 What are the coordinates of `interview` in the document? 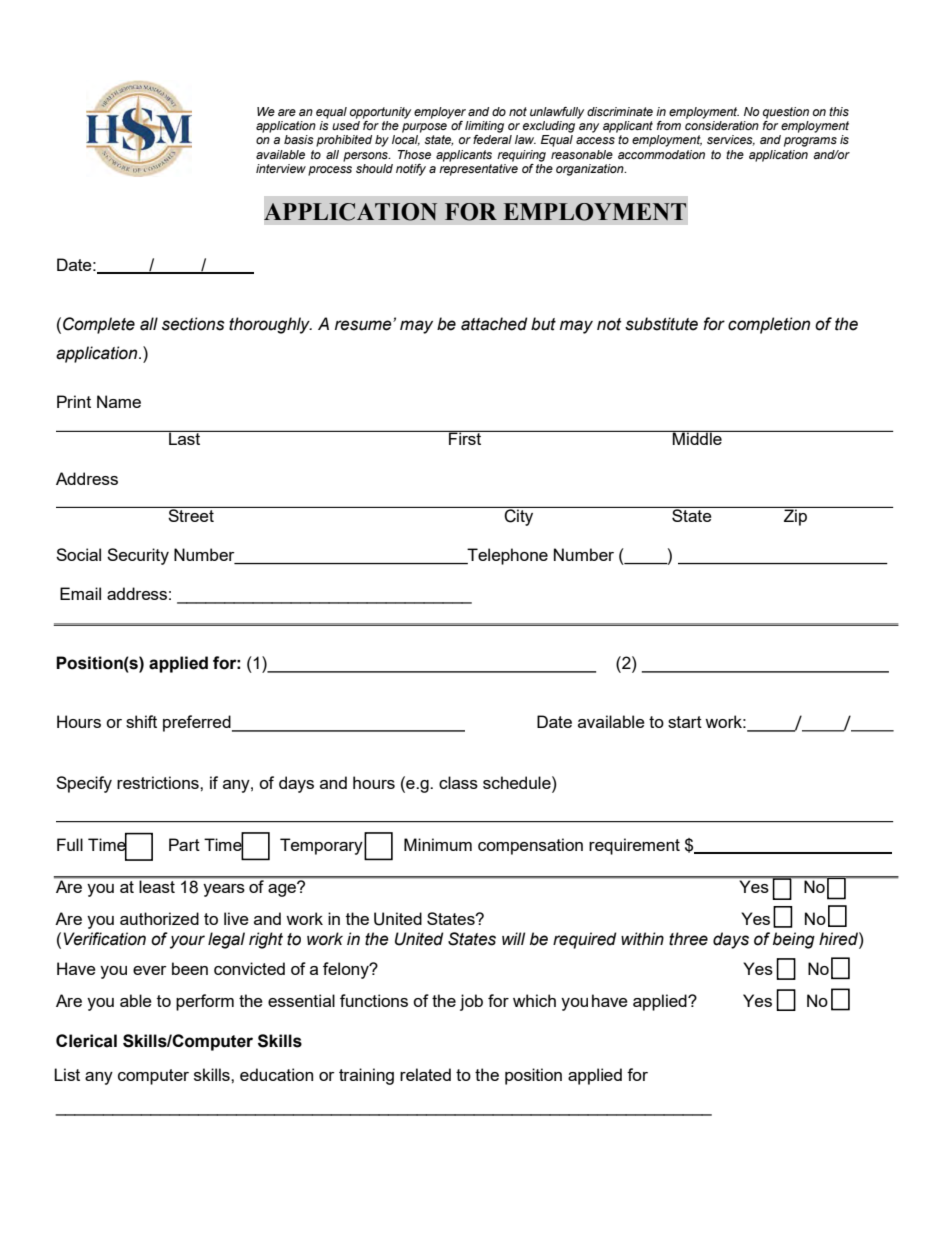 It's located at (281, 168).
